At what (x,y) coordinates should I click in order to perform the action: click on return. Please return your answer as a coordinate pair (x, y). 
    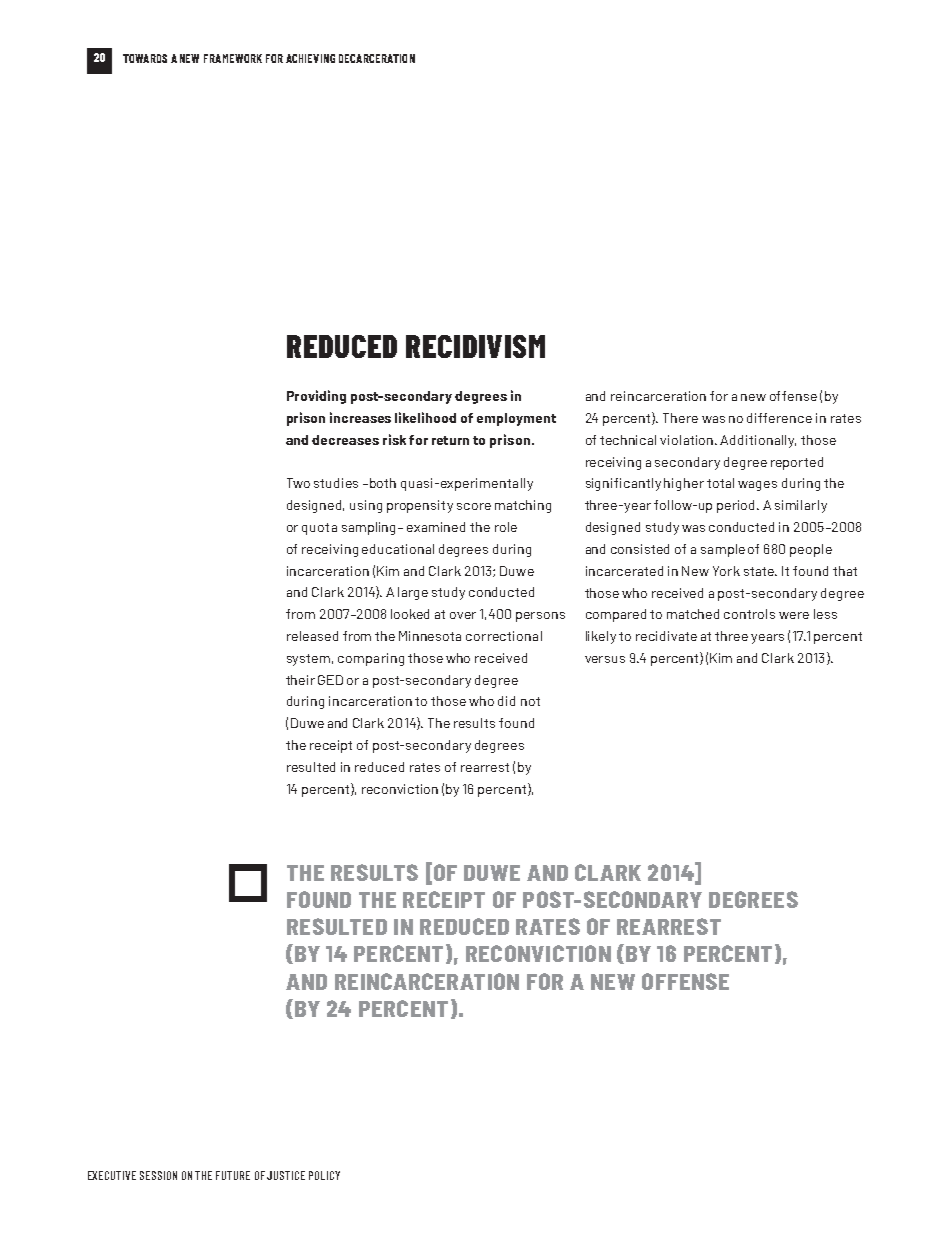
    Looking at the image, I should click on (450, 440).
